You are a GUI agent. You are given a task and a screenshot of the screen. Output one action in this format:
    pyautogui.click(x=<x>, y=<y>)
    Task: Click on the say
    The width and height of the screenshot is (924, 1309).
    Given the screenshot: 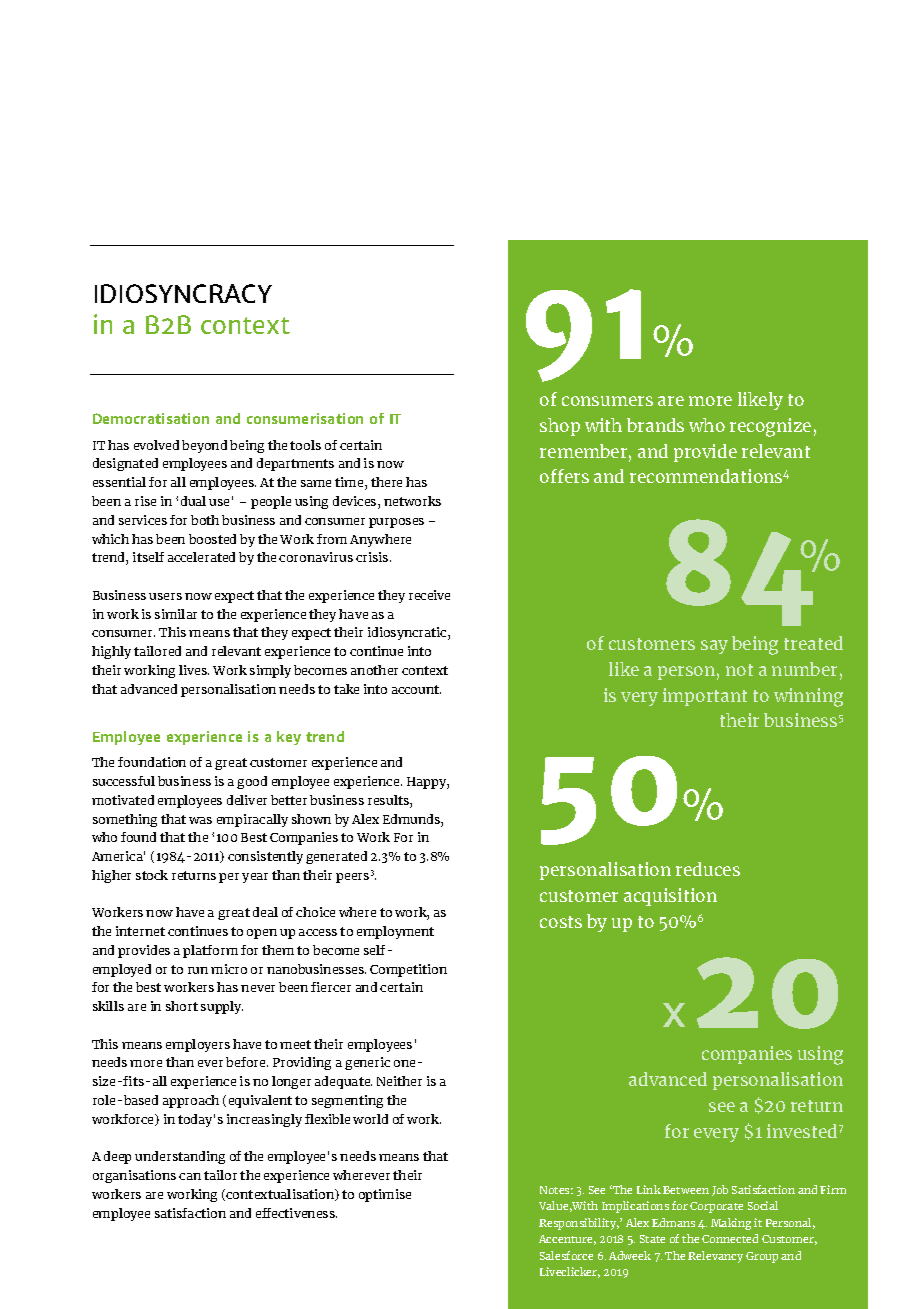 What is the action you would take?
    pyautogui.click(x=714, y=647)
